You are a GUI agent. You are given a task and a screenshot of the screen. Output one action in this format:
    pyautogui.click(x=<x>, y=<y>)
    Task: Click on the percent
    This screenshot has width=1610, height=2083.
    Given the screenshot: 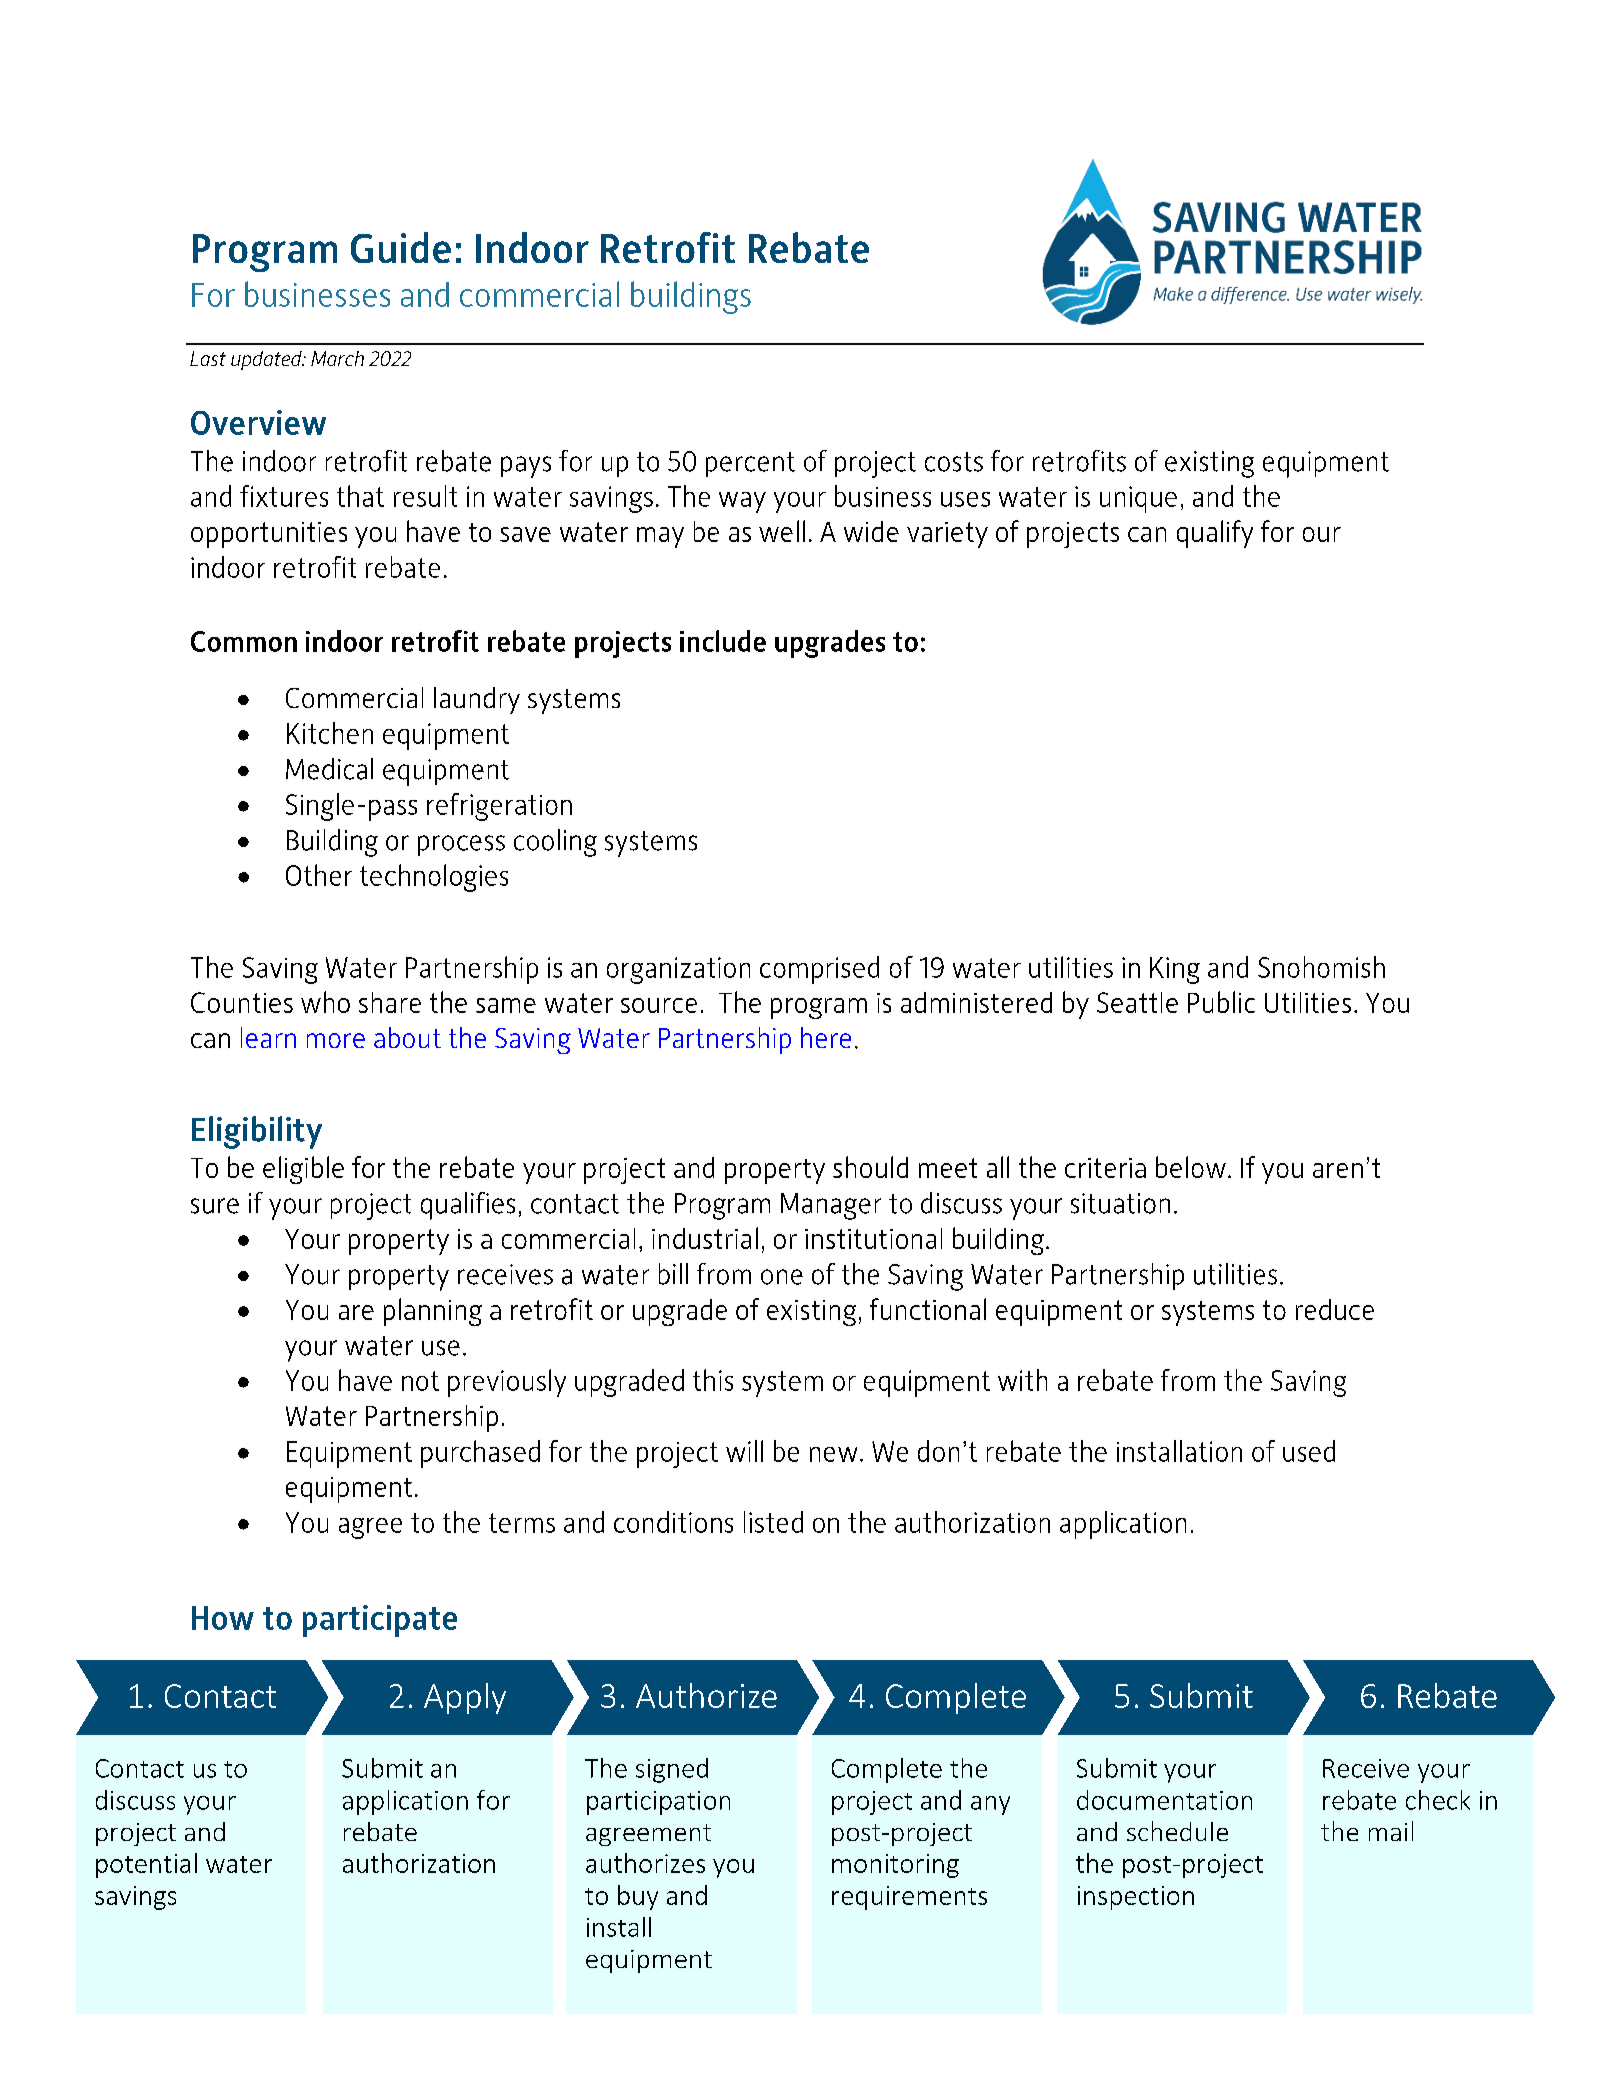 What is the action you would take?
    pyautogui.click(x=750, y=464)
